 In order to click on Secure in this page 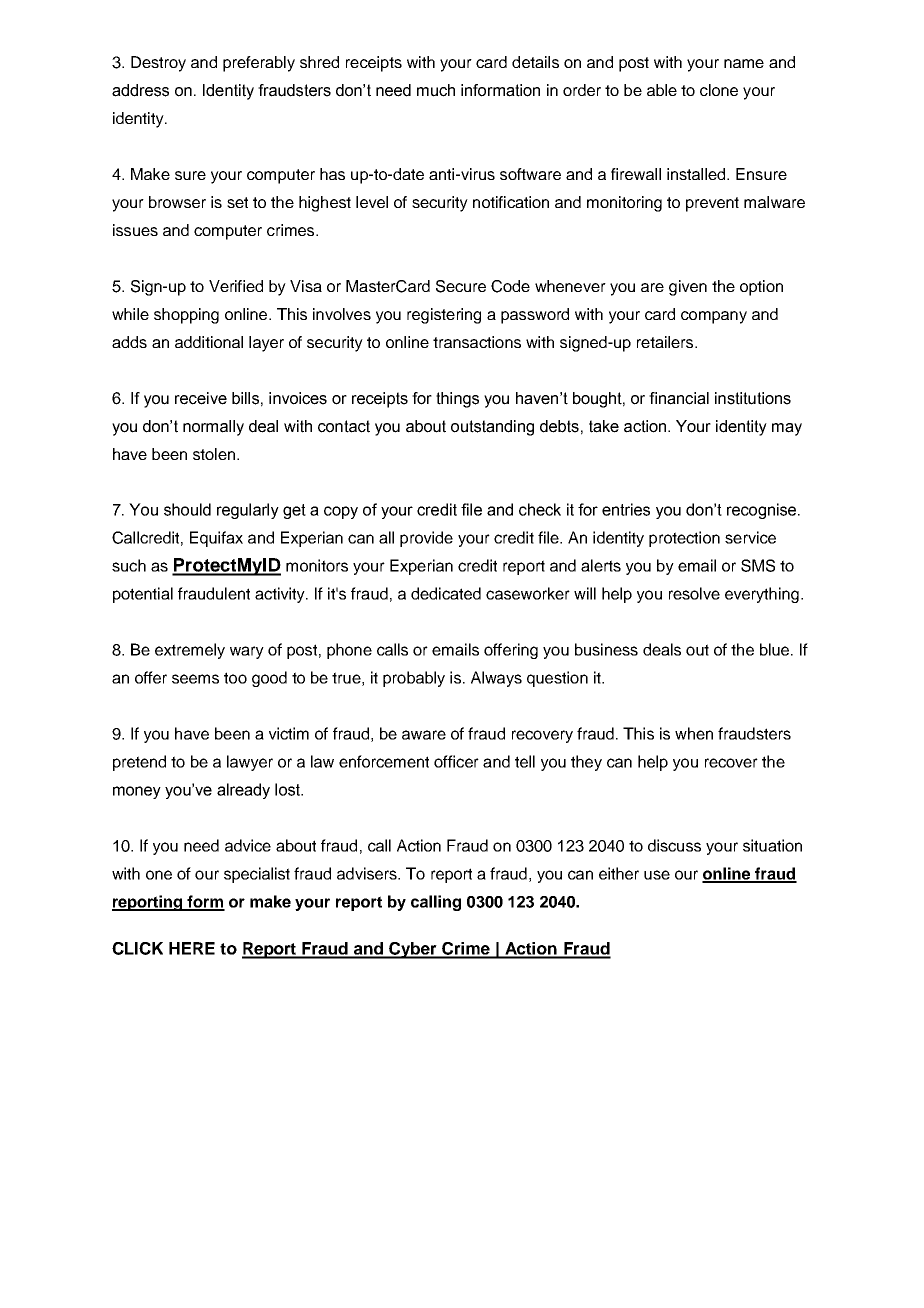, I will do `click(461, 286)`.
